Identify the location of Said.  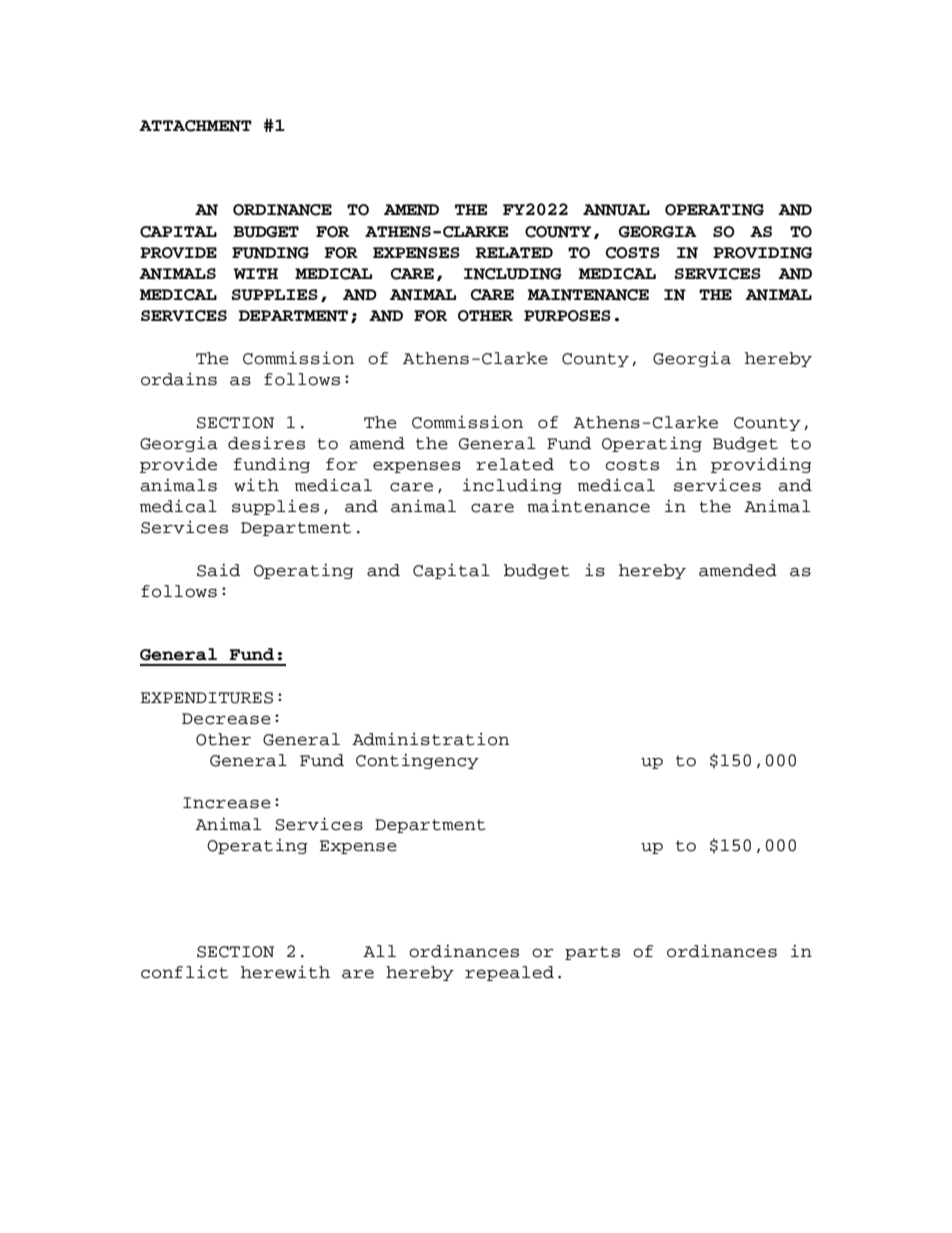
(218, 570).
